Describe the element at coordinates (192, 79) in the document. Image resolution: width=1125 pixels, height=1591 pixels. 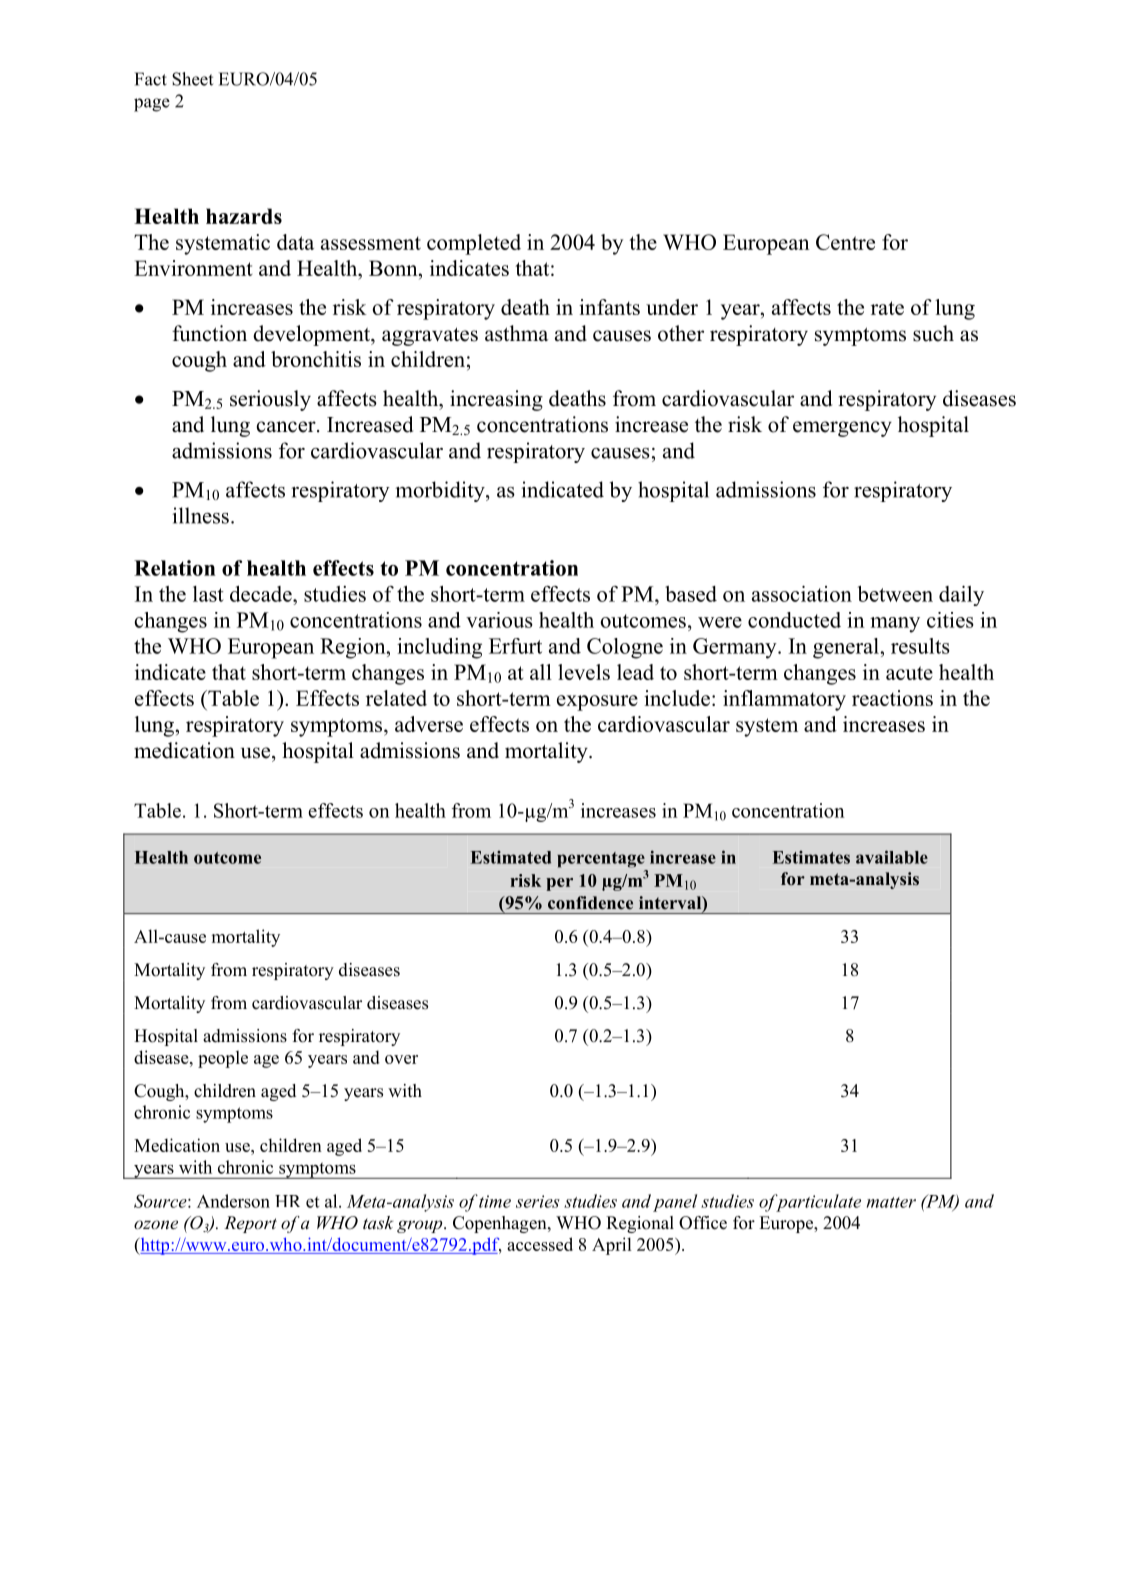
I see `Sheet` at that location.
